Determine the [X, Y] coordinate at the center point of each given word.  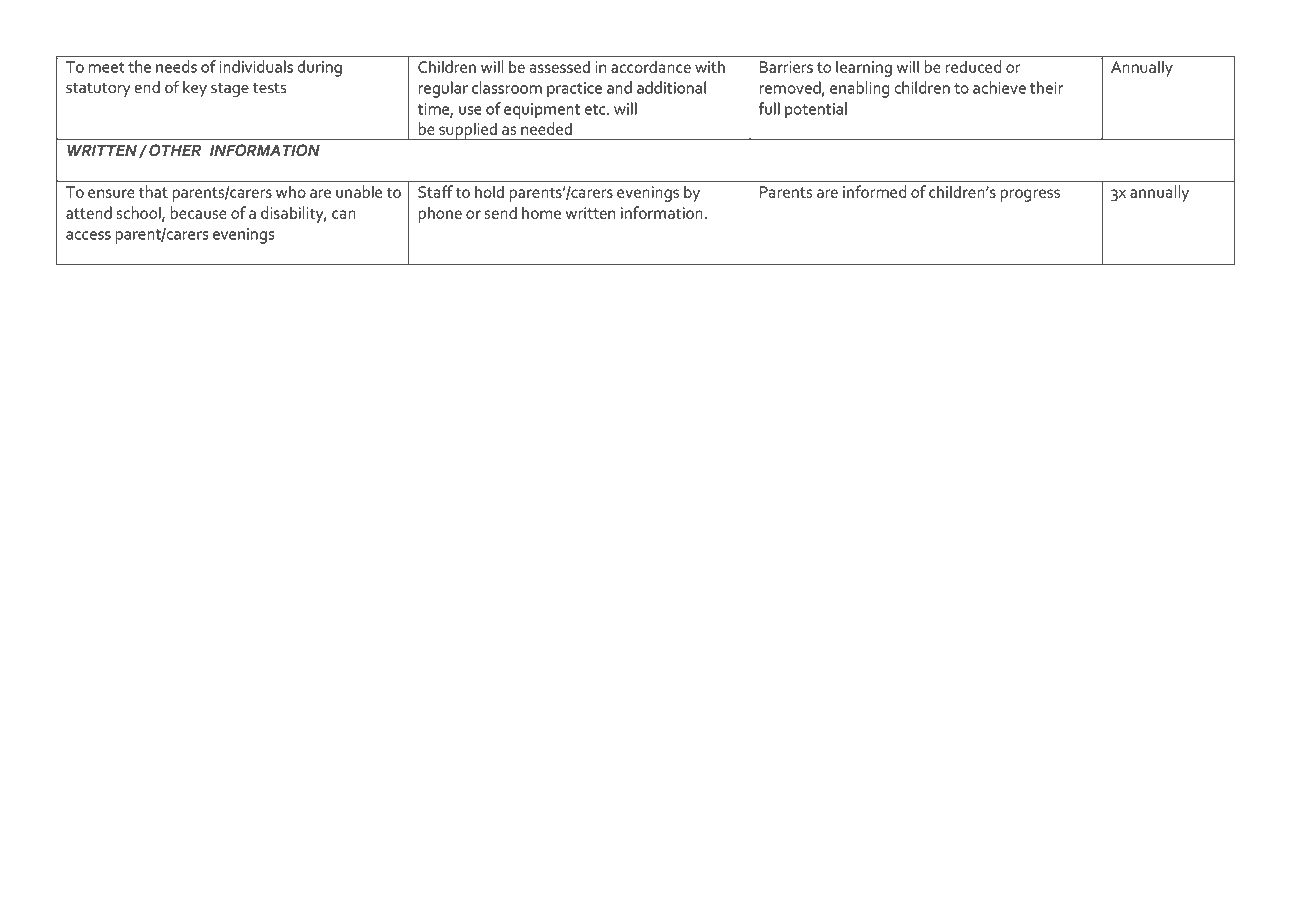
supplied [468, 131]
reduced [973, 66]
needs [176, 66]
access [88, 235]
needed [546, 128]
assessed [559, 66]
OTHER [175, 150]
